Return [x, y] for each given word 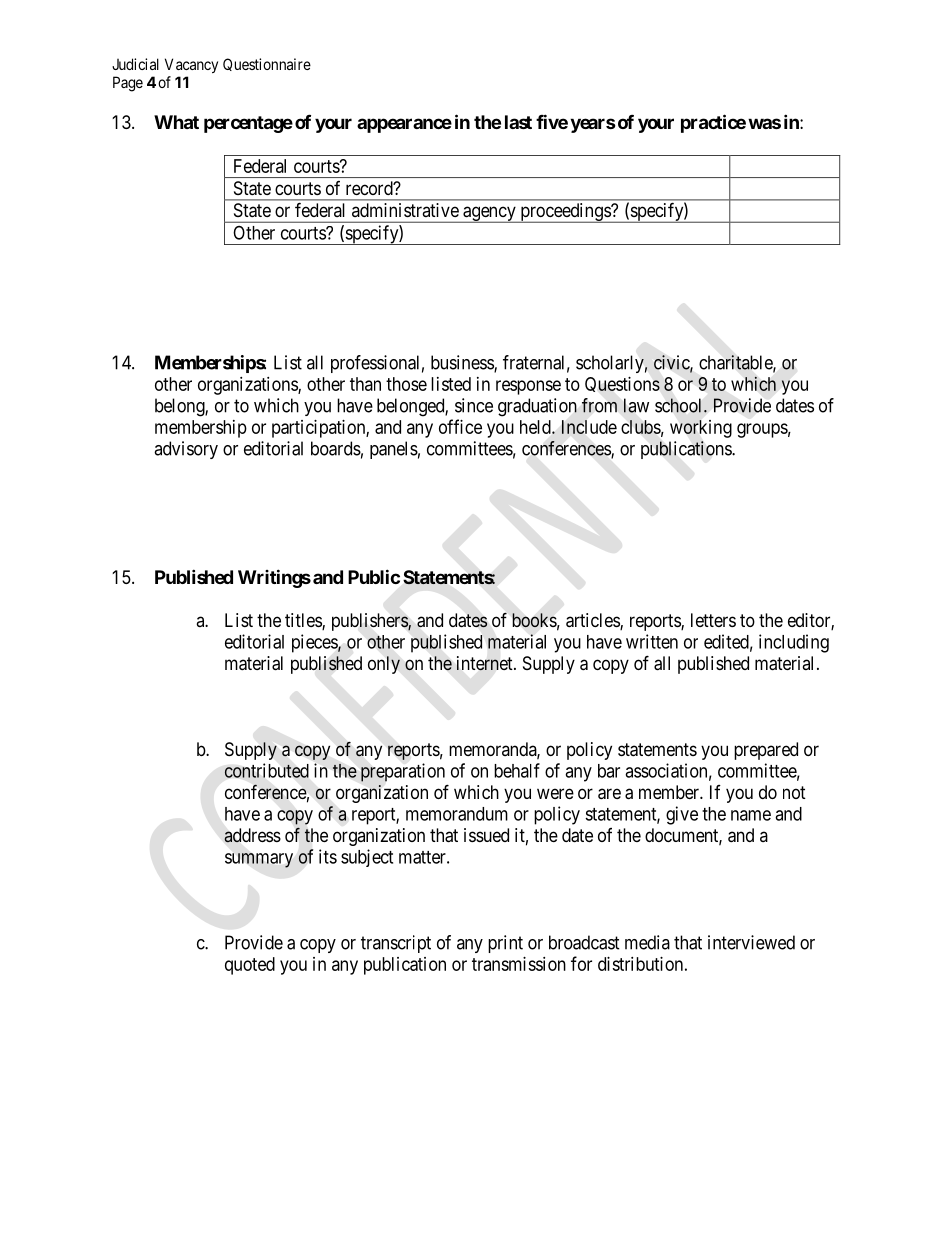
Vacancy [191, 65]
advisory [186, 450]
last [518, 122]
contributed [266, 770]
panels [394, 450]
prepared [766, 751]
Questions [622, 384]
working [701, 429]
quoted [250, 966]
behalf [517, 770]
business [463, 363]
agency [489, 214]
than [365, 384]
